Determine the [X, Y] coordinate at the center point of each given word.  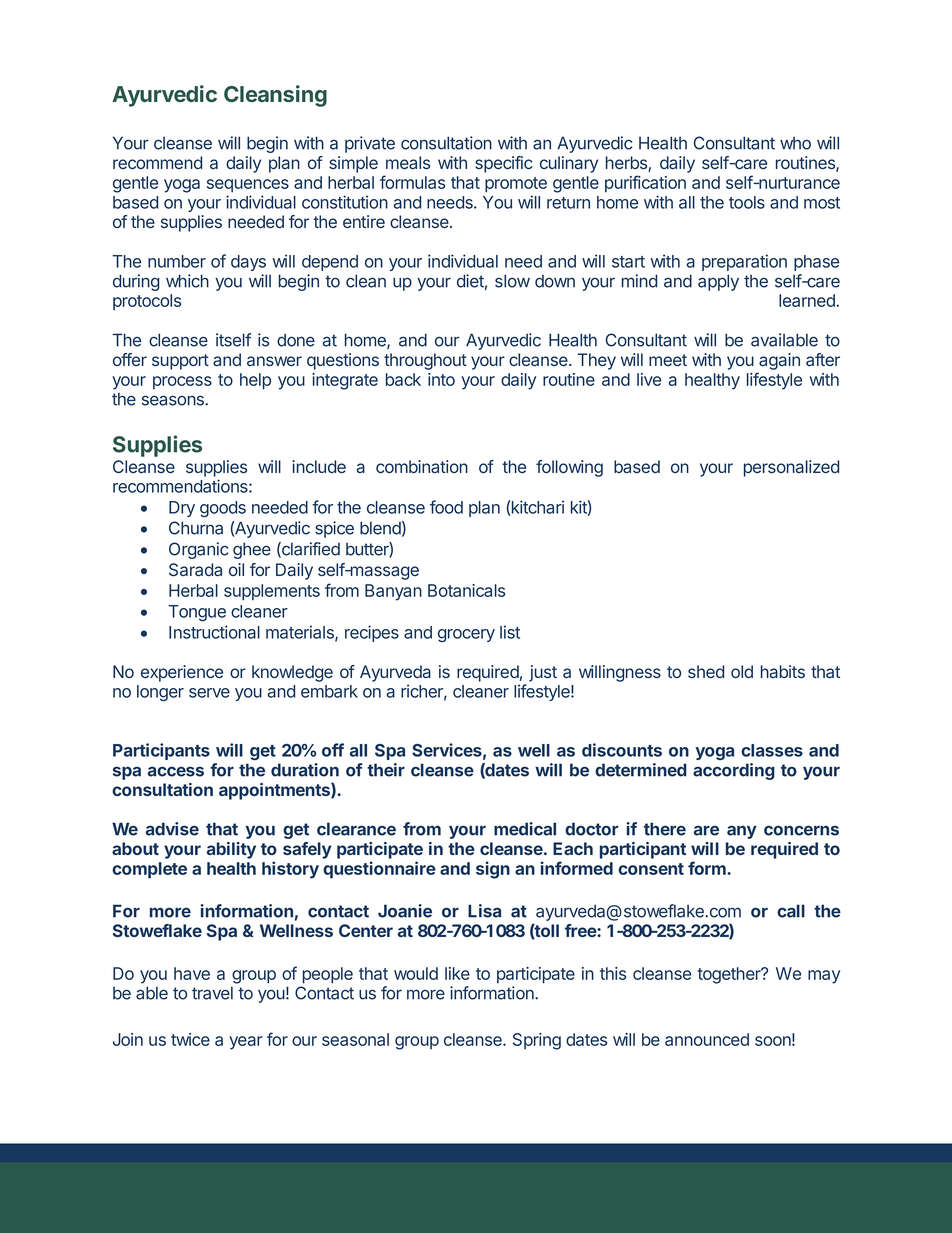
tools [747, 202]
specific [503, 164]
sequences [248, 186]
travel [212, 993]
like [457, 973]
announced [707, 1039]
